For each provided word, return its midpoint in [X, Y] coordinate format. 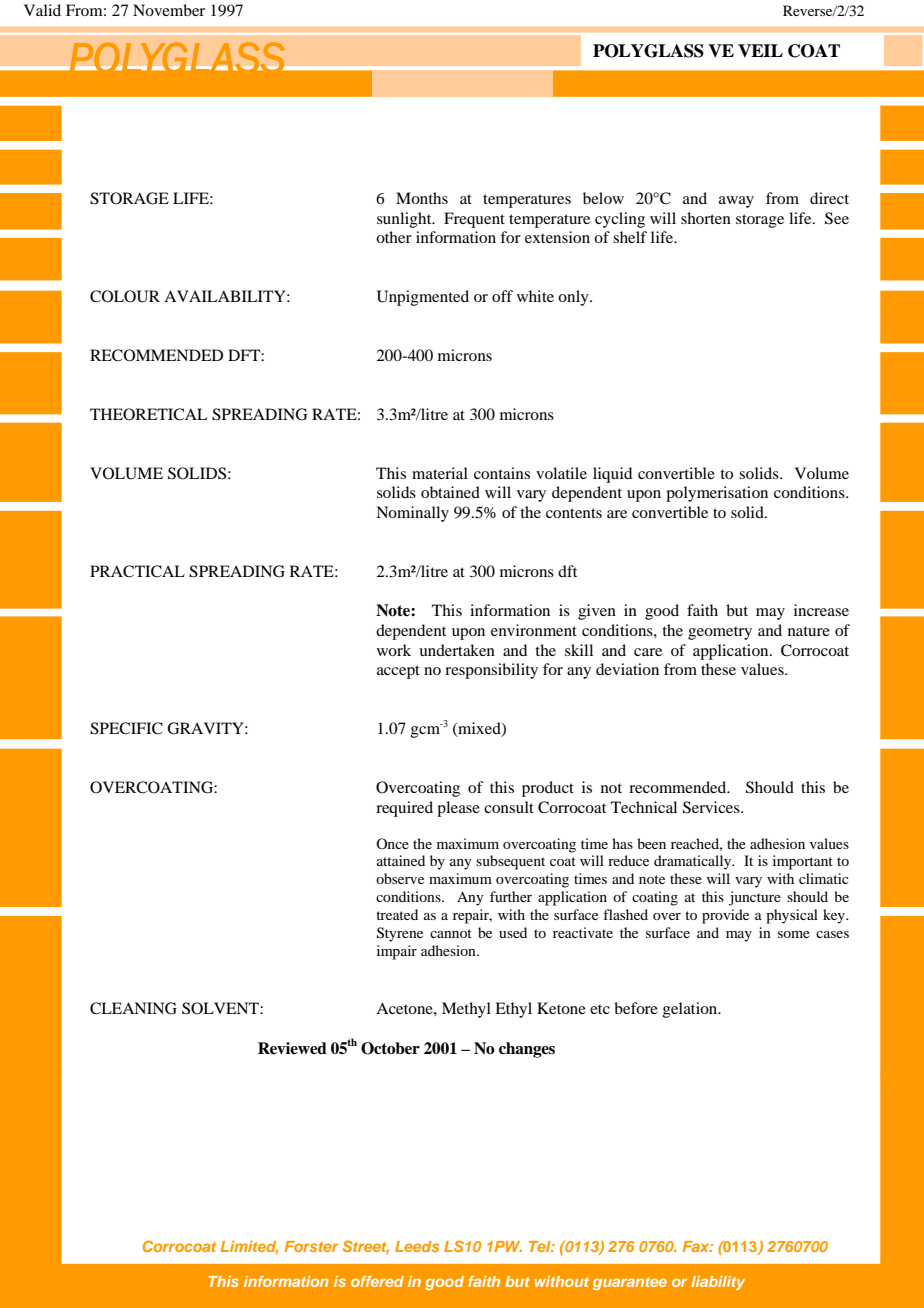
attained [401, 860]
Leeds [417, 1246]
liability [718, 1283]
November [169, 10]
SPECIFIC [126, 728]
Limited [249, 1248]
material [440, 473]
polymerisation [717, 494]
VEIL [760, 50]
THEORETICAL [148, 414]
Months [422, 198]
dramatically [694, 862]
